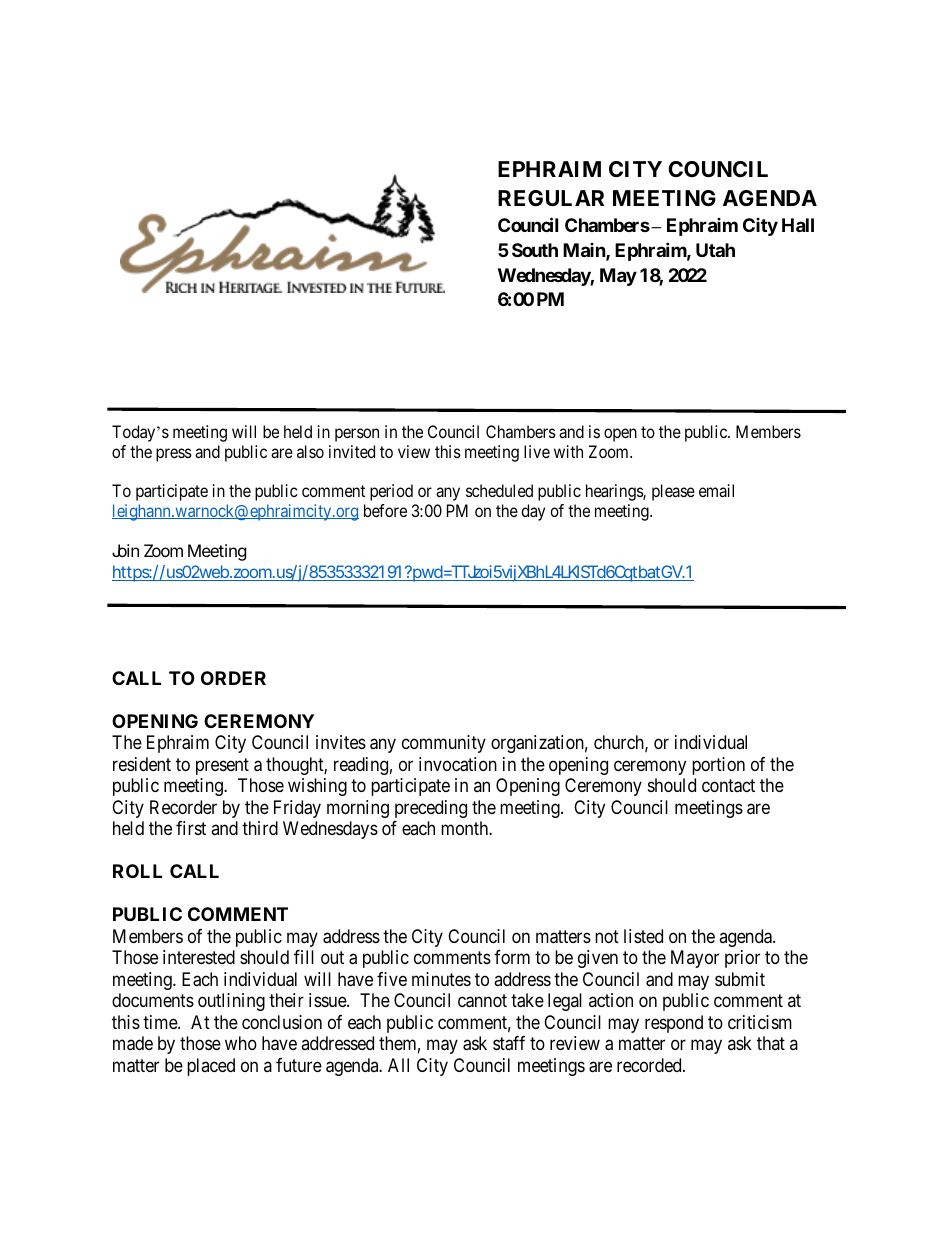 Image resolution: width=952 pixels, height=1233 pixels. What do you see at coordinates (716, 490) in the screenshot?
I see `email` at bounding box center [716, 490].
